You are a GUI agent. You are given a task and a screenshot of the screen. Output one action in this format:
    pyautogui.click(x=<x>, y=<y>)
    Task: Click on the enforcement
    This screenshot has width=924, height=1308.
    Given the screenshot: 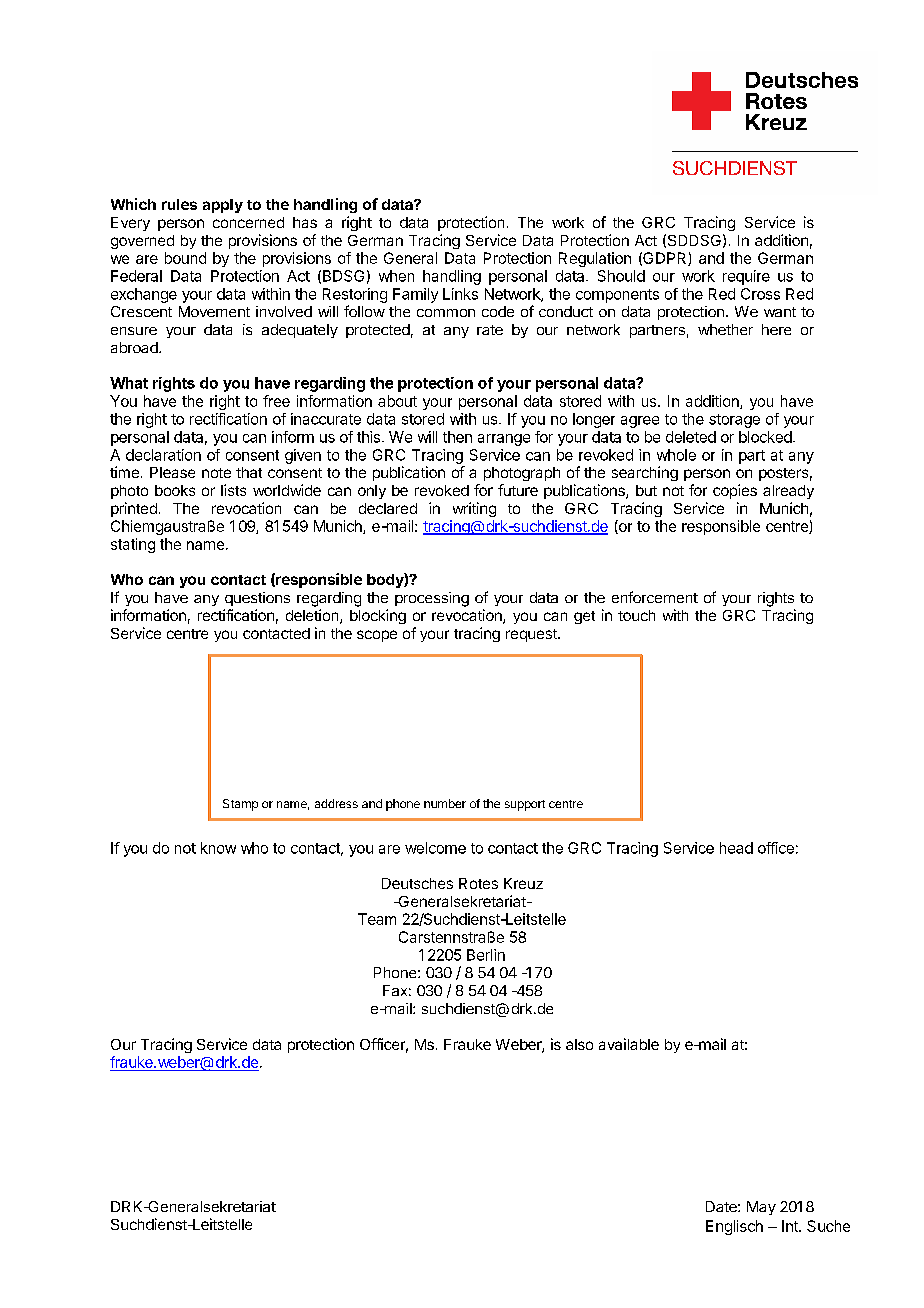 What is the action you would take?
    pyautogui.click(x=655, y=597)
